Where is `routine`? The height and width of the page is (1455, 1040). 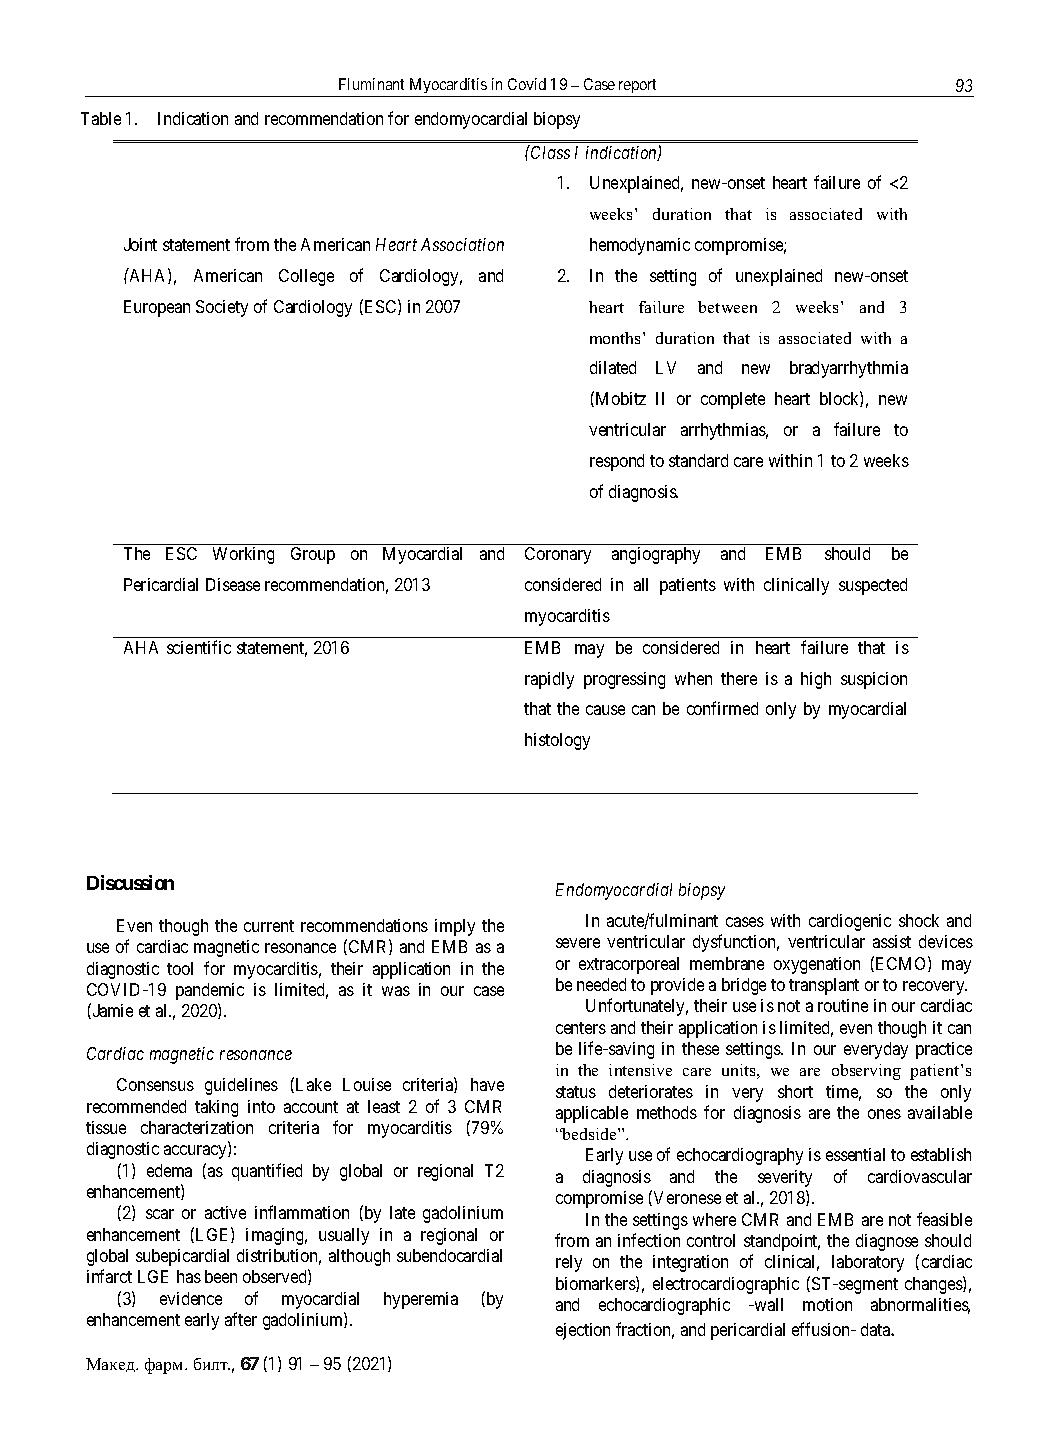
routine is located at coordinates (843, 1005).
